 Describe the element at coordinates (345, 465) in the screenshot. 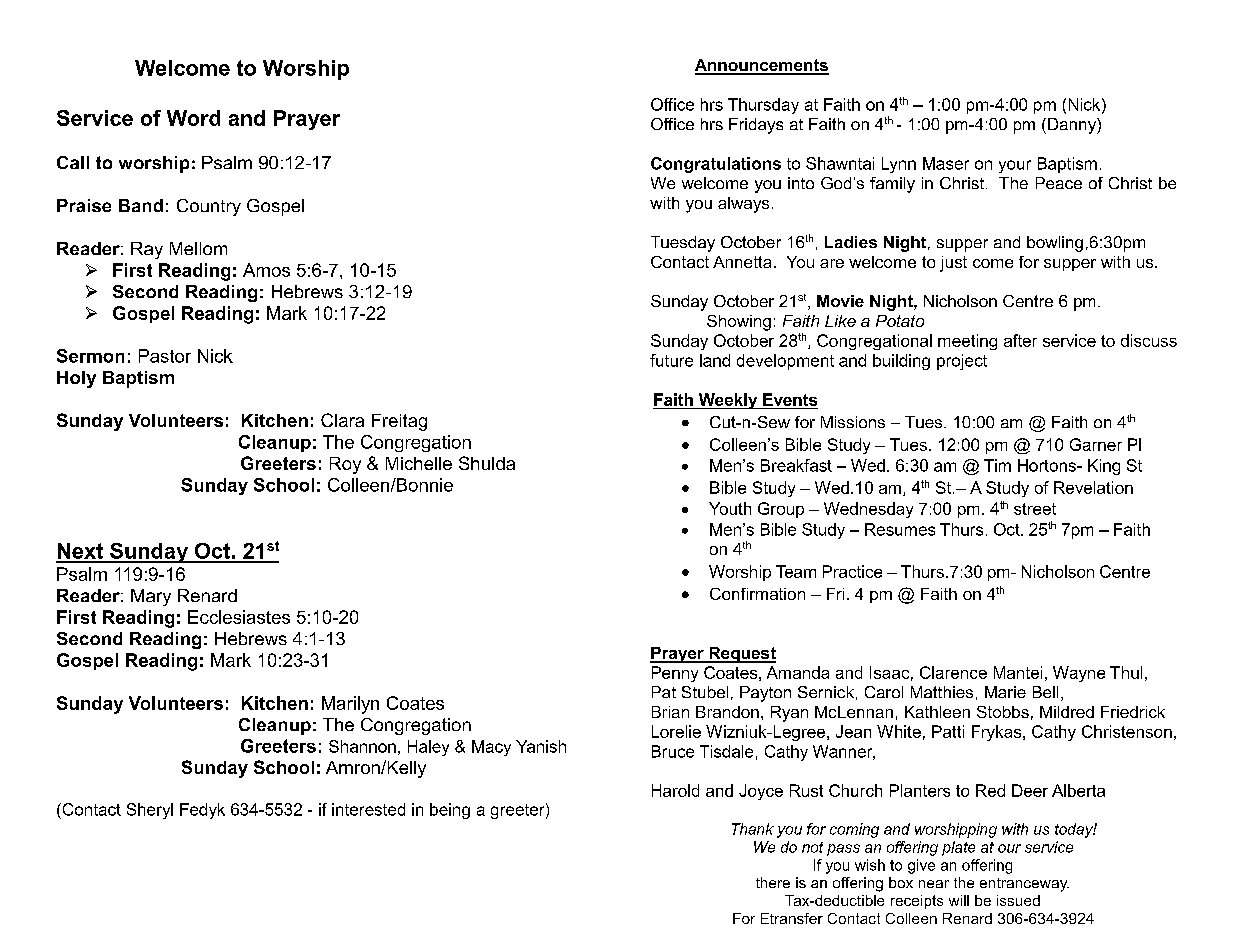

I see `Roy` at that location.
